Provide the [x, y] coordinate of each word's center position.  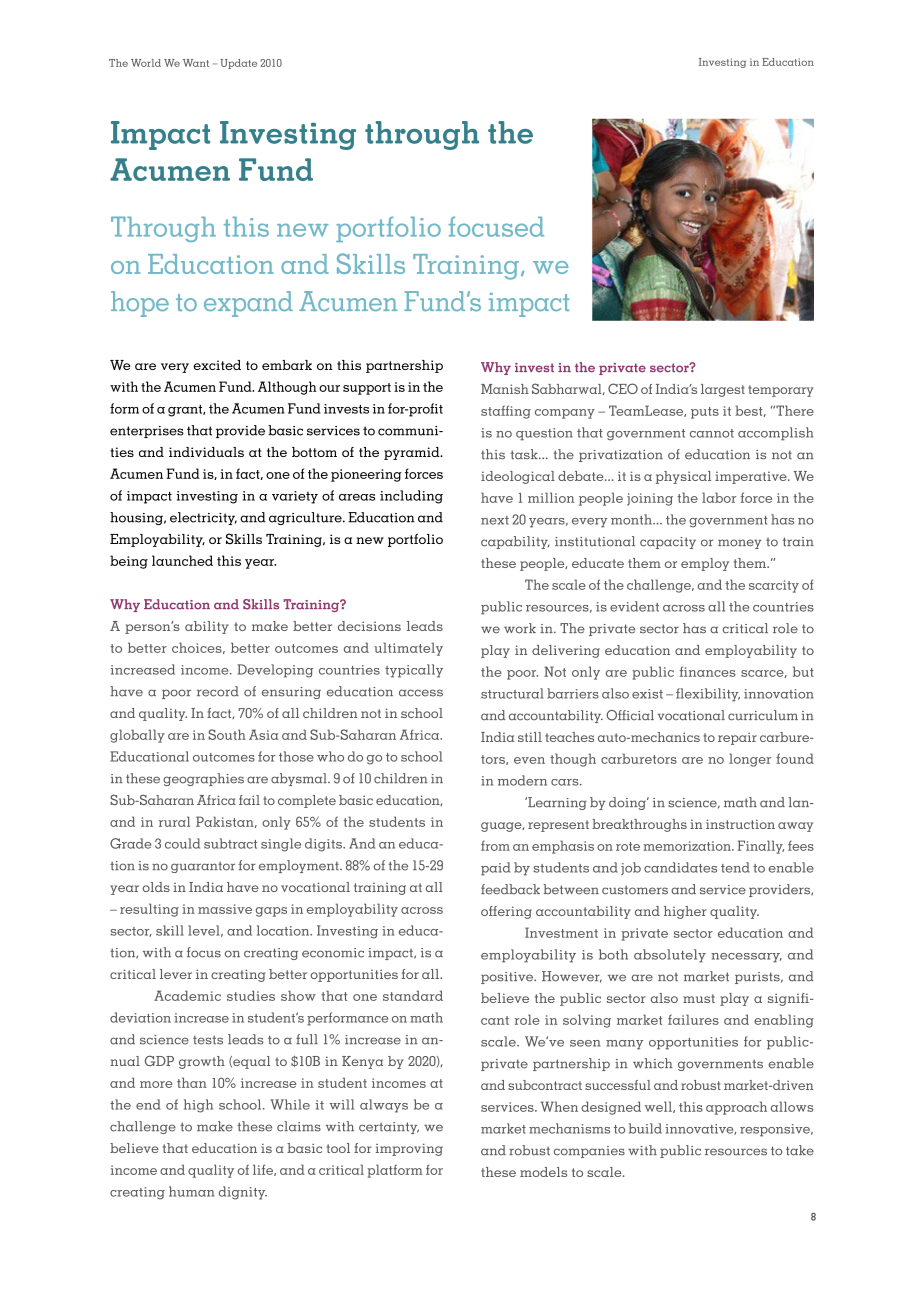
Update [238, 64]
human [191, 1191]
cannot [712, 433]
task [525, 454]
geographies [203, 779]
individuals [206, 452]
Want [196, 63]
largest [723, 390]
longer [750, 760]
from [495, 846]
